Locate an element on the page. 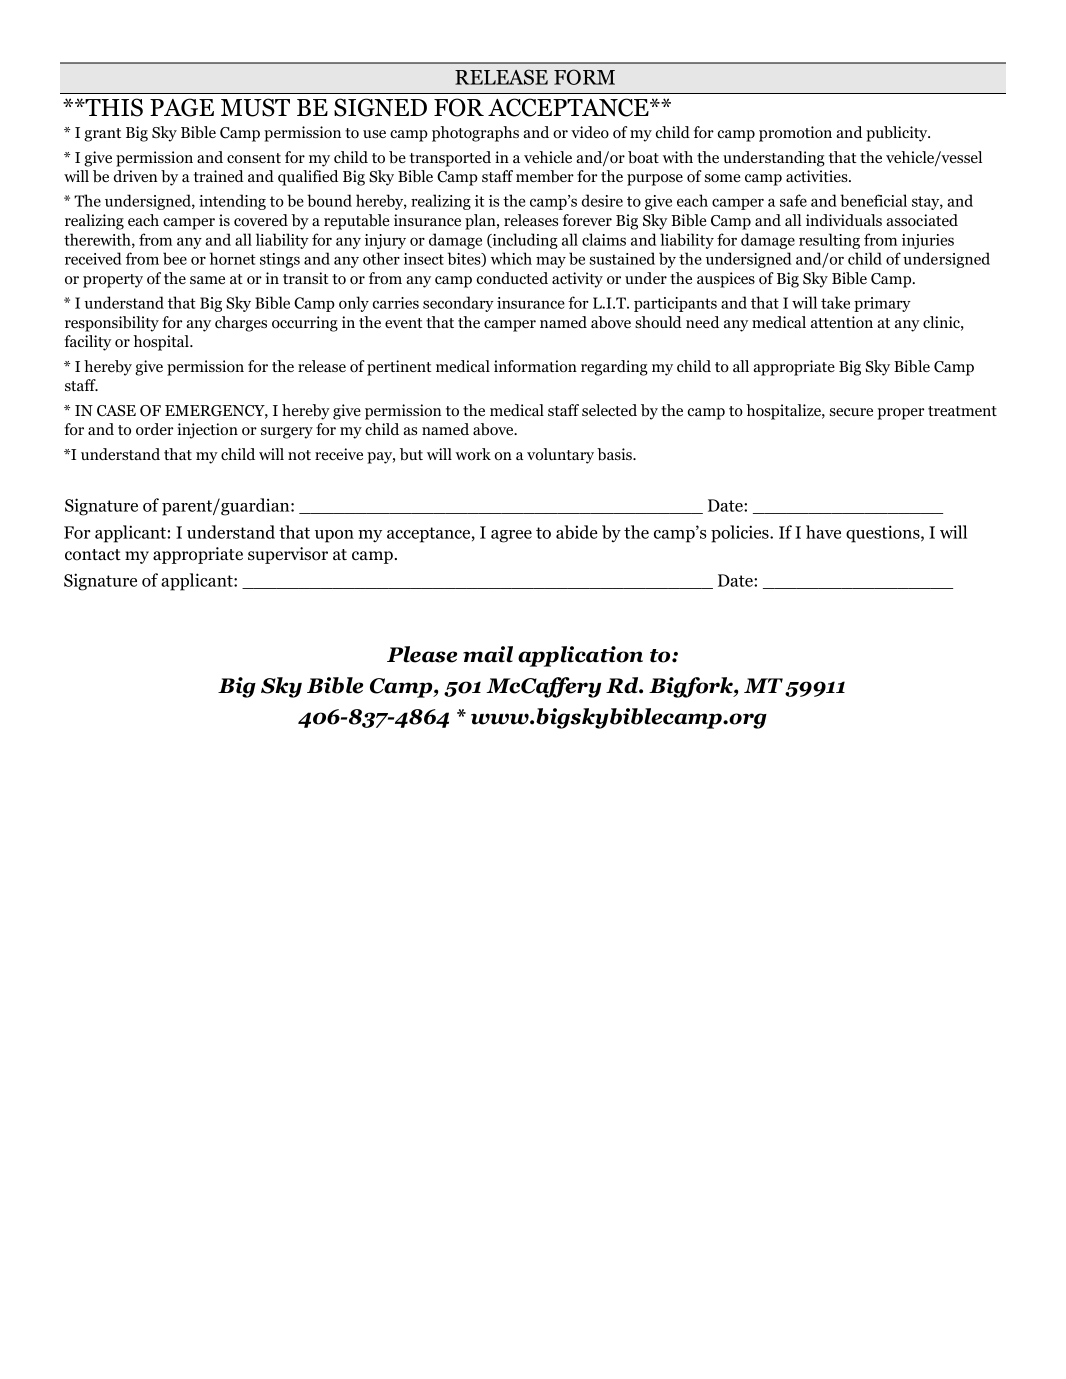  publicity is located at coordinates (898, 134).
